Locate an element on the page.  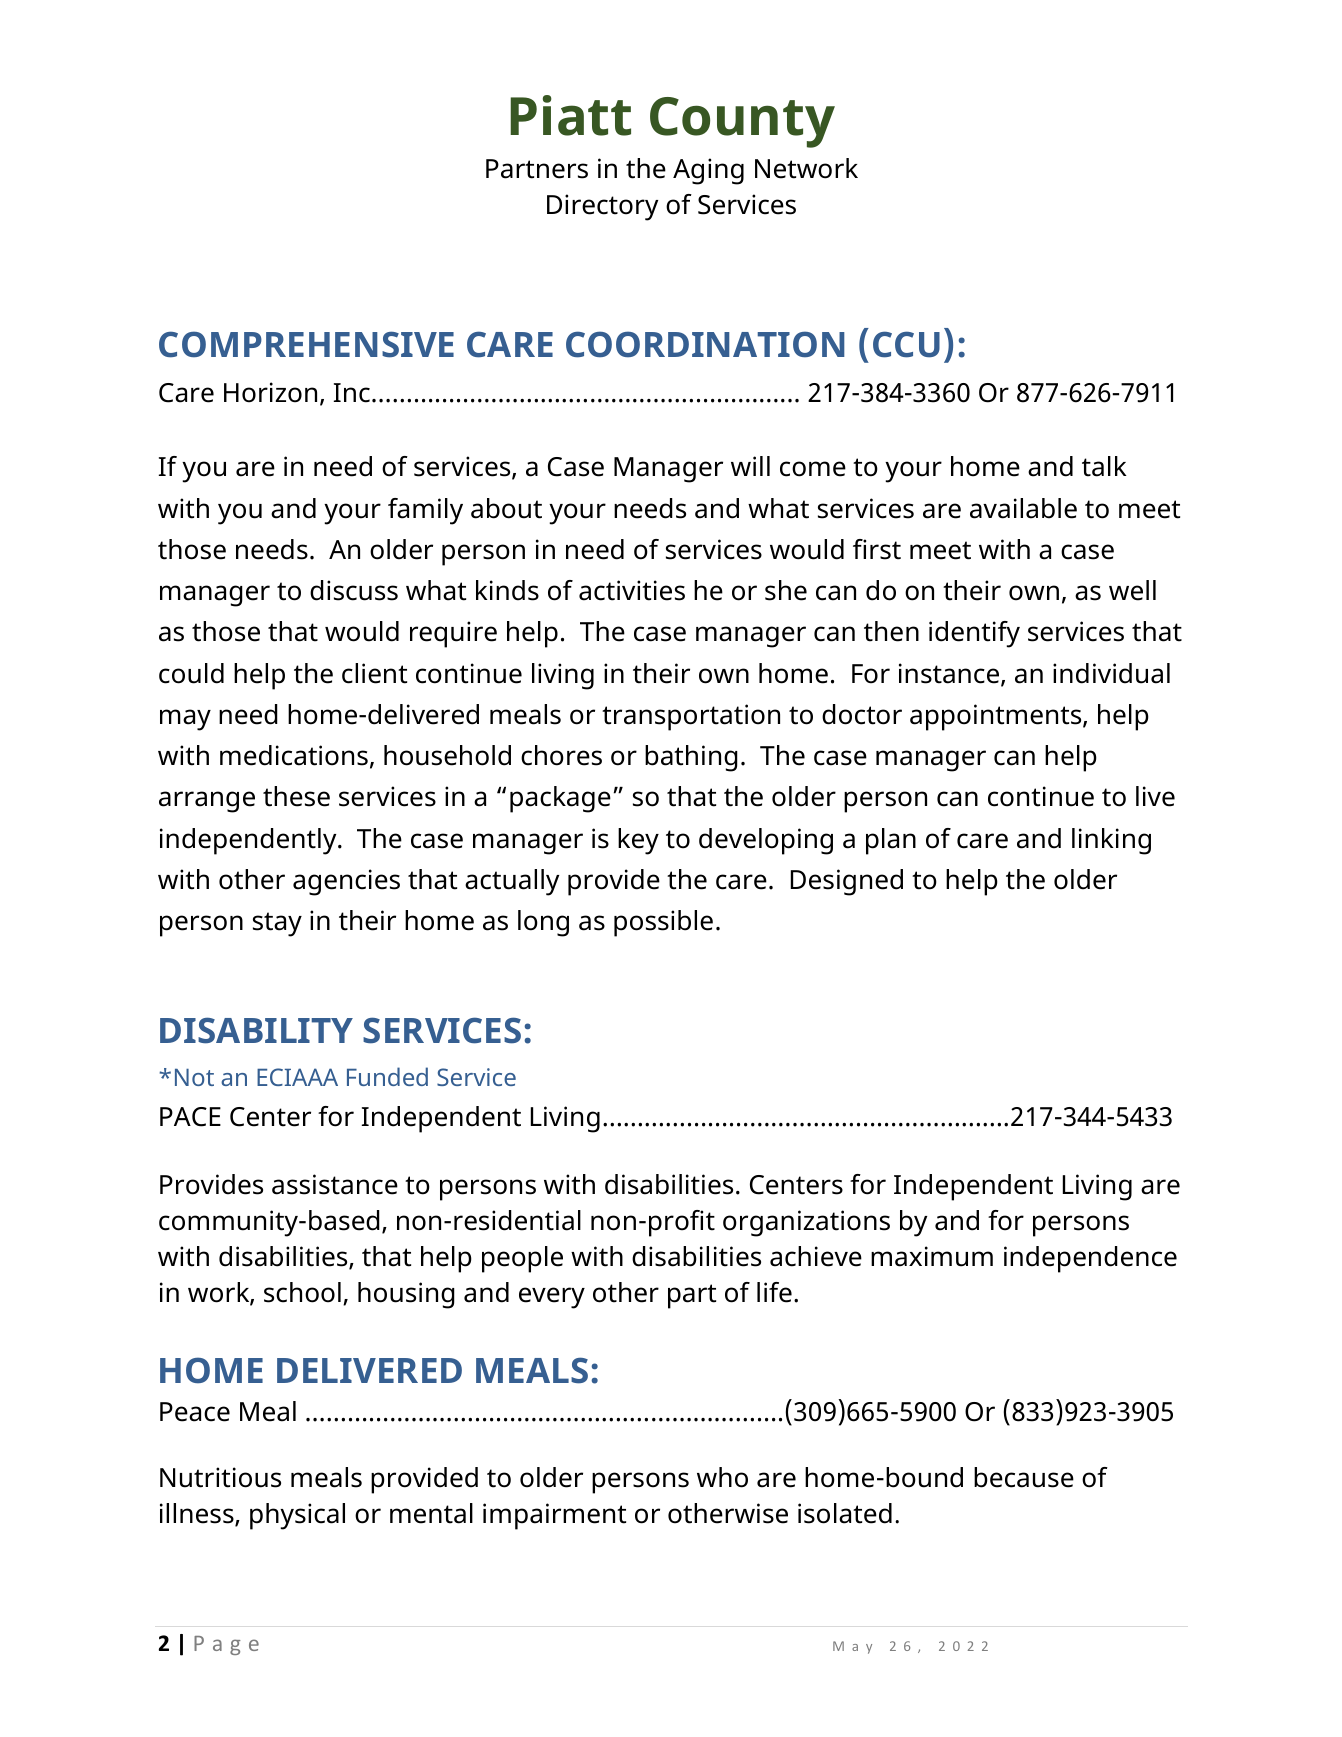
Aging is located at coordinates (708, 171).
